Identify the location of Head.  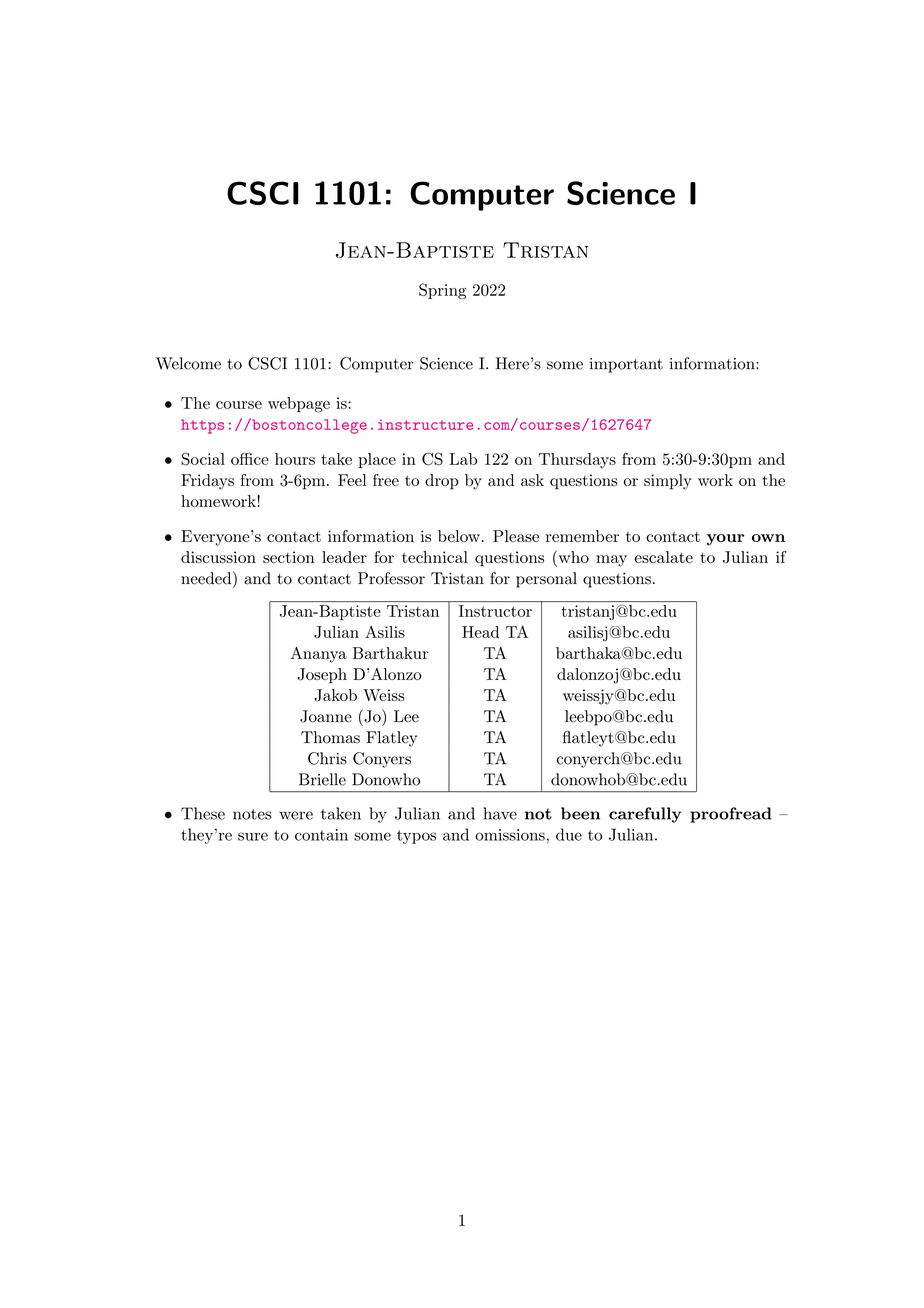
(480, 632).
